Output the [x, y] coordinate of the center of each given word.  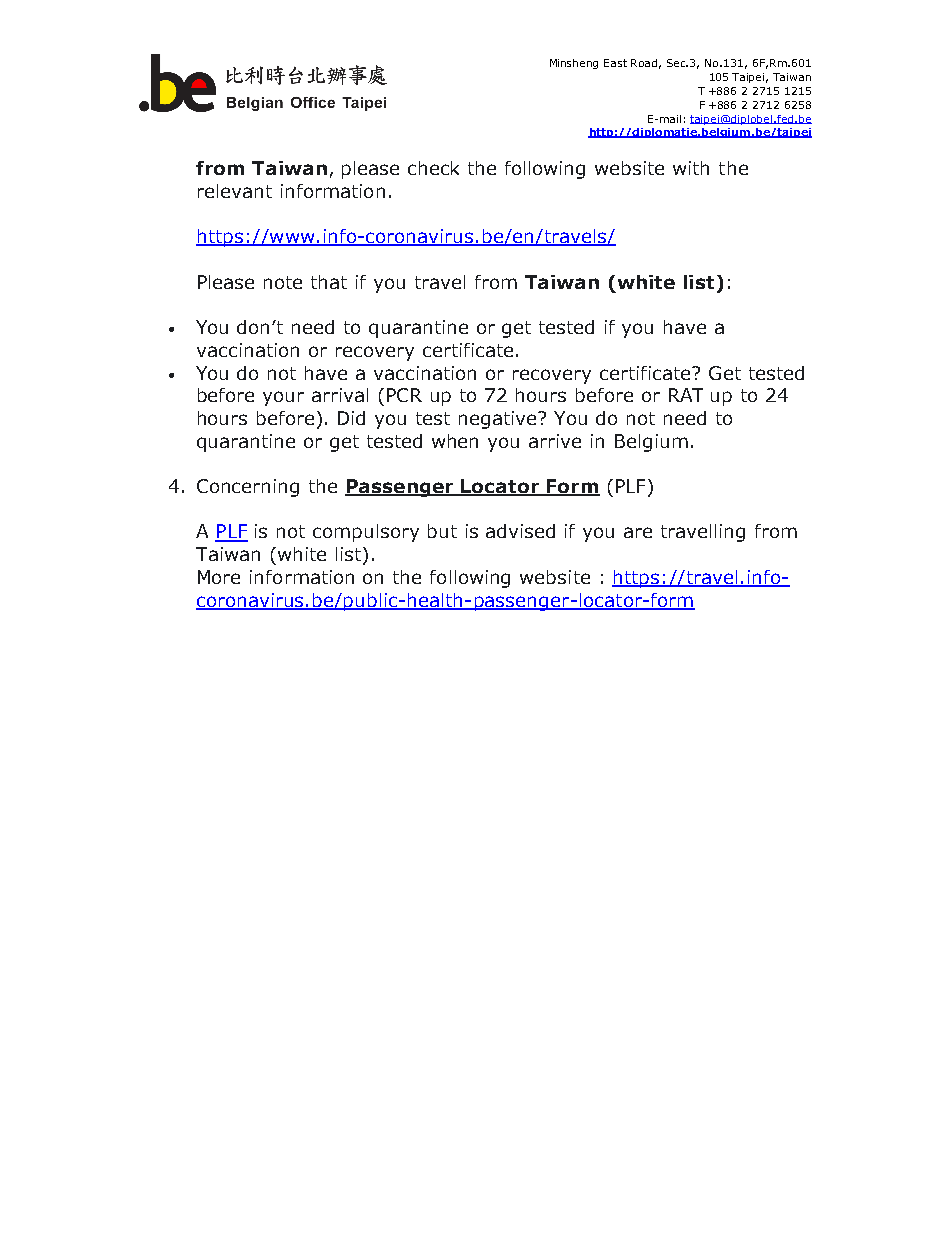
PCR [404, 395]
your [283, 398]
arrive [555, 441]
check [433, 168]
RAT [686, 395]
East [615, 63]
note [283, 282]
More [219, 577]
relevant [235, 191]
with [691, 168]
